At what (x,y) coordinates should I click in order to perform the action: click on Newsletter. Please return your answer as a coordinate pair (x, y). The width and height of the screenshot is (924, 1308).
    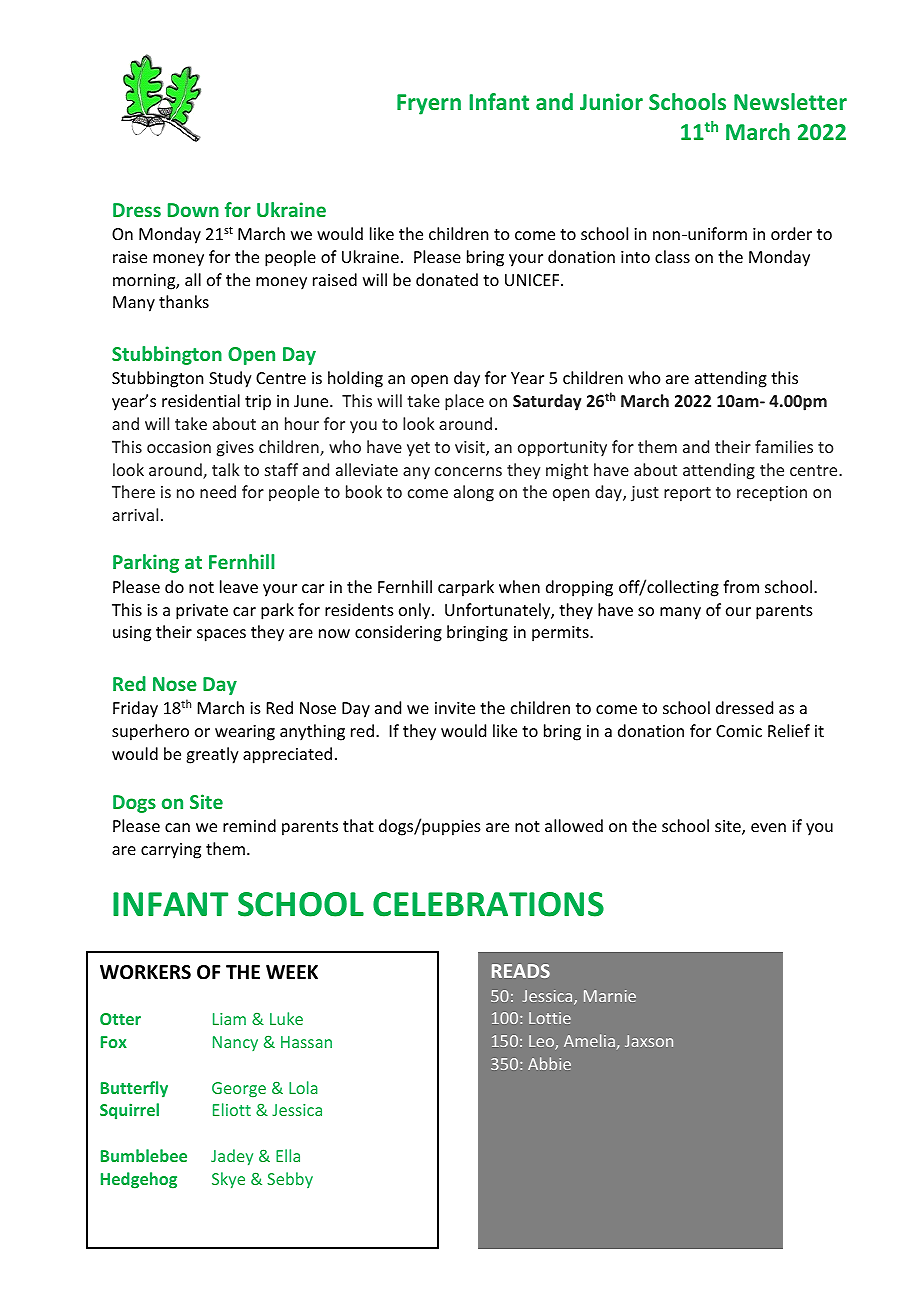
    Looking at the image, I should click on (790, 101).
